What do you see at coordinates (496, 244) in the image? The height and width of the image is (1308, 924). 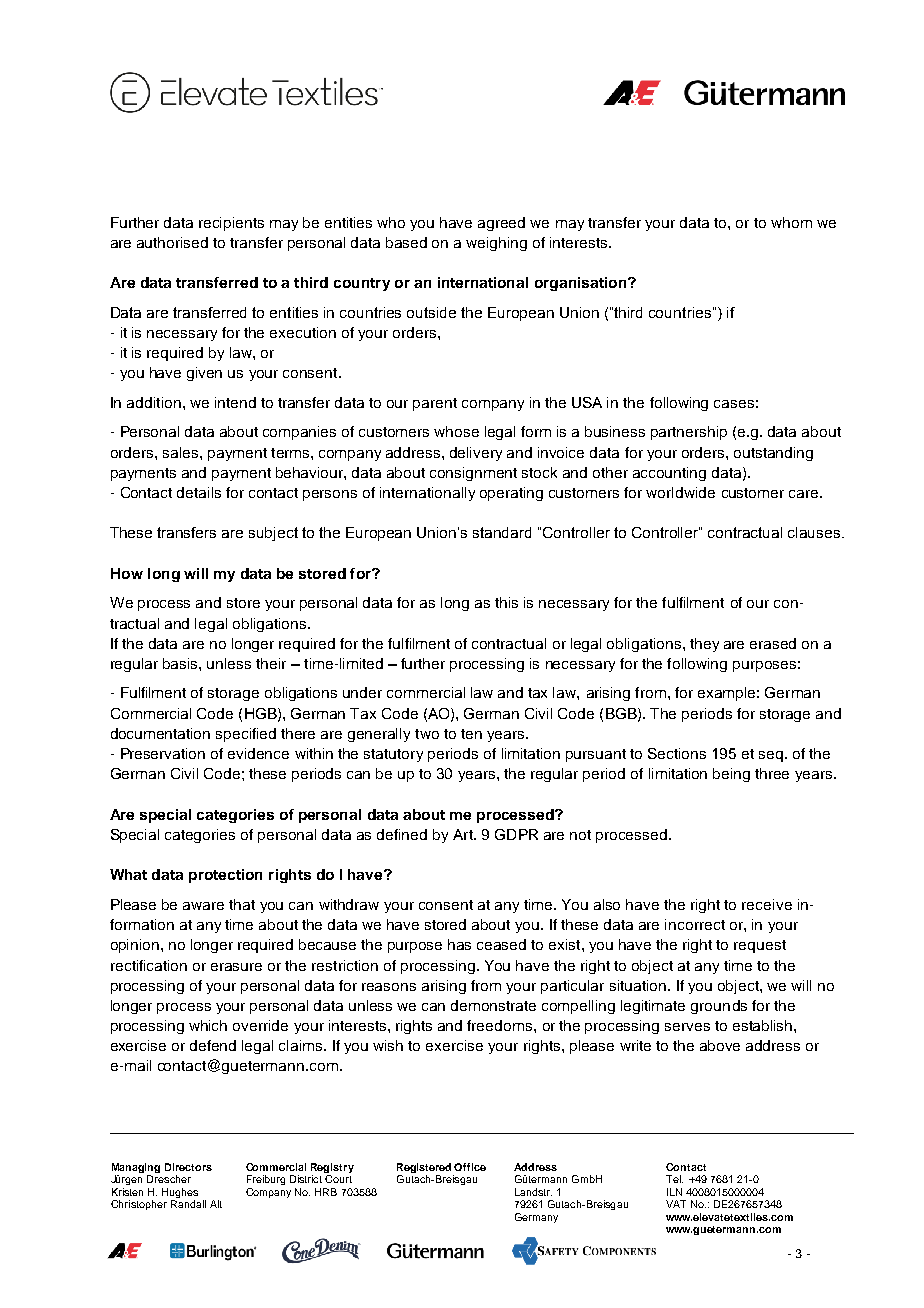 I see `weighing` at bounding box center [496, 244].
